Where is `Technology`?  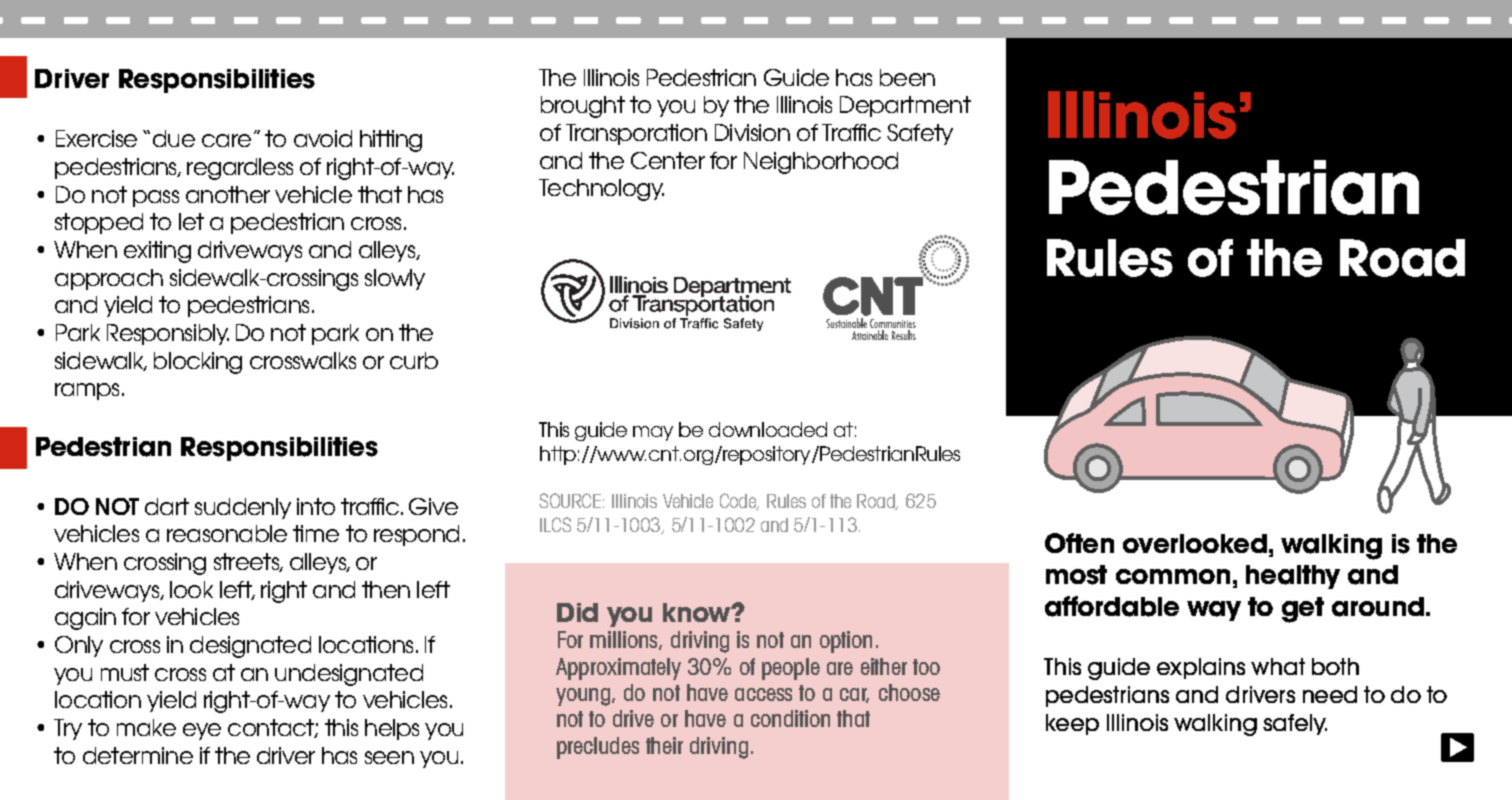 Technology is located at coordinates (601, 190).
